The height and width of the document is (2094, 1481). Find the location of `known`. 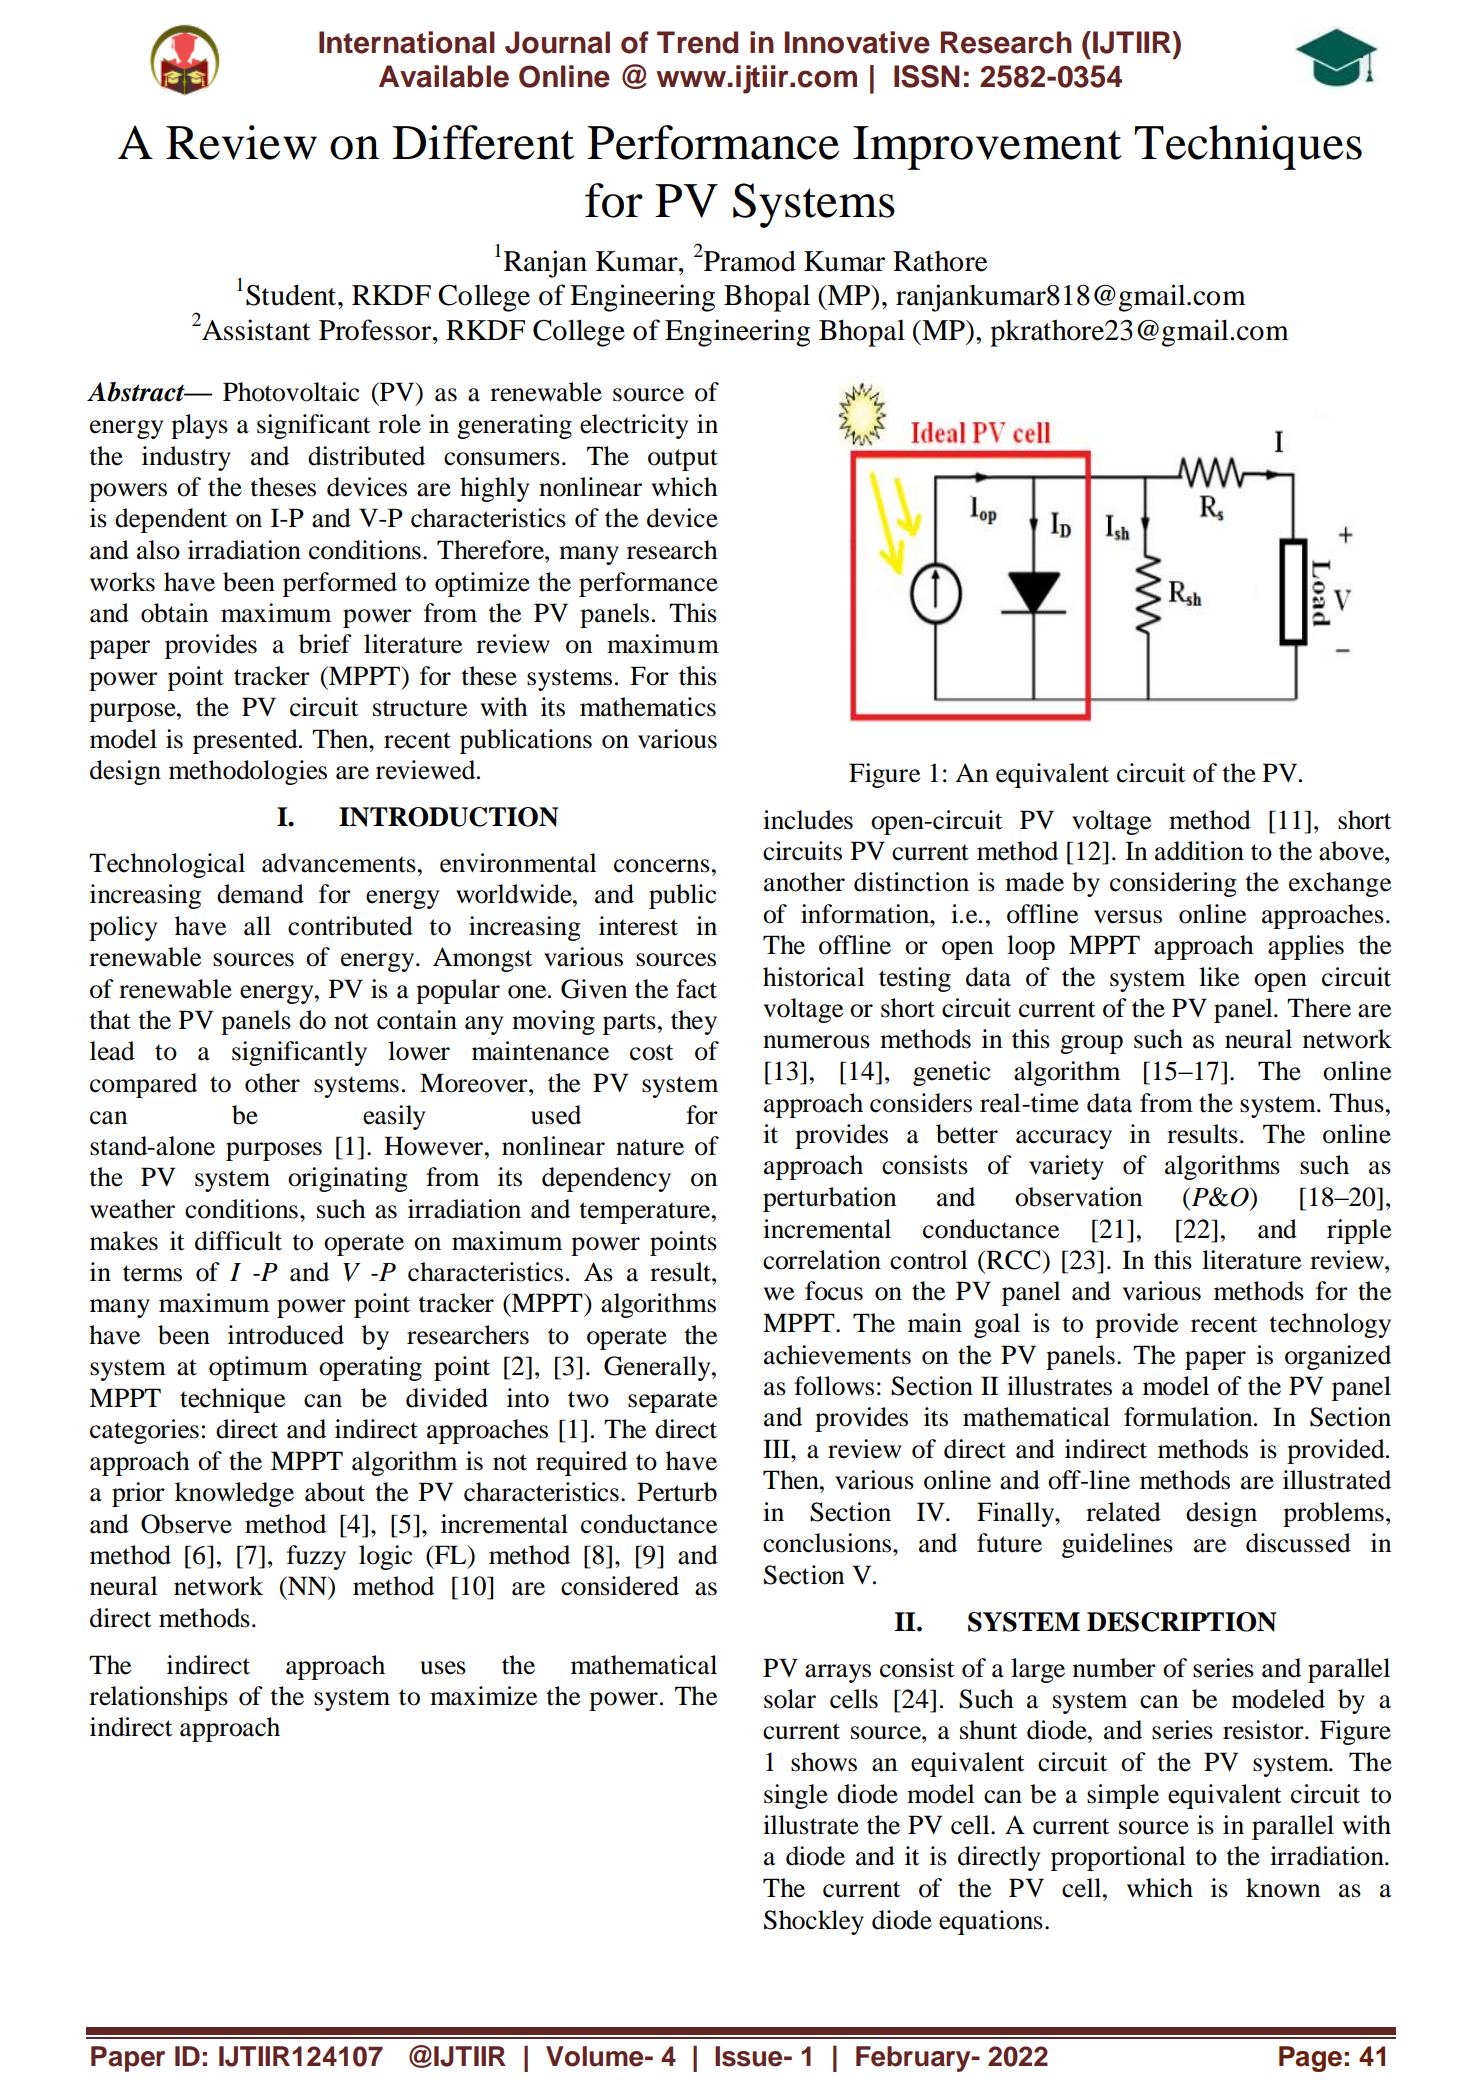

known is located at coordinates (1283, 1888).
